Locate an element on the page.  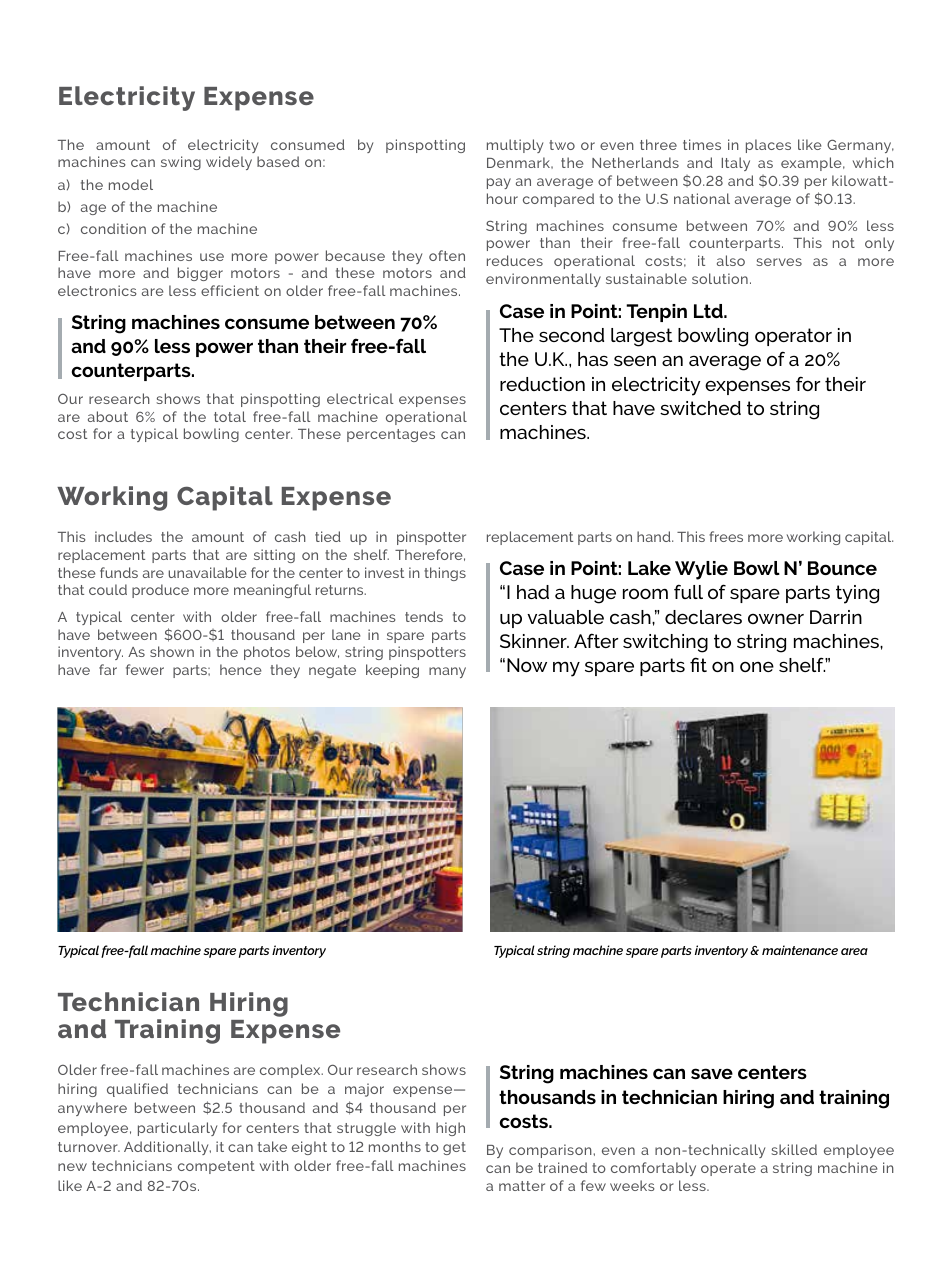
pay is located at coordinates (499, 183).
